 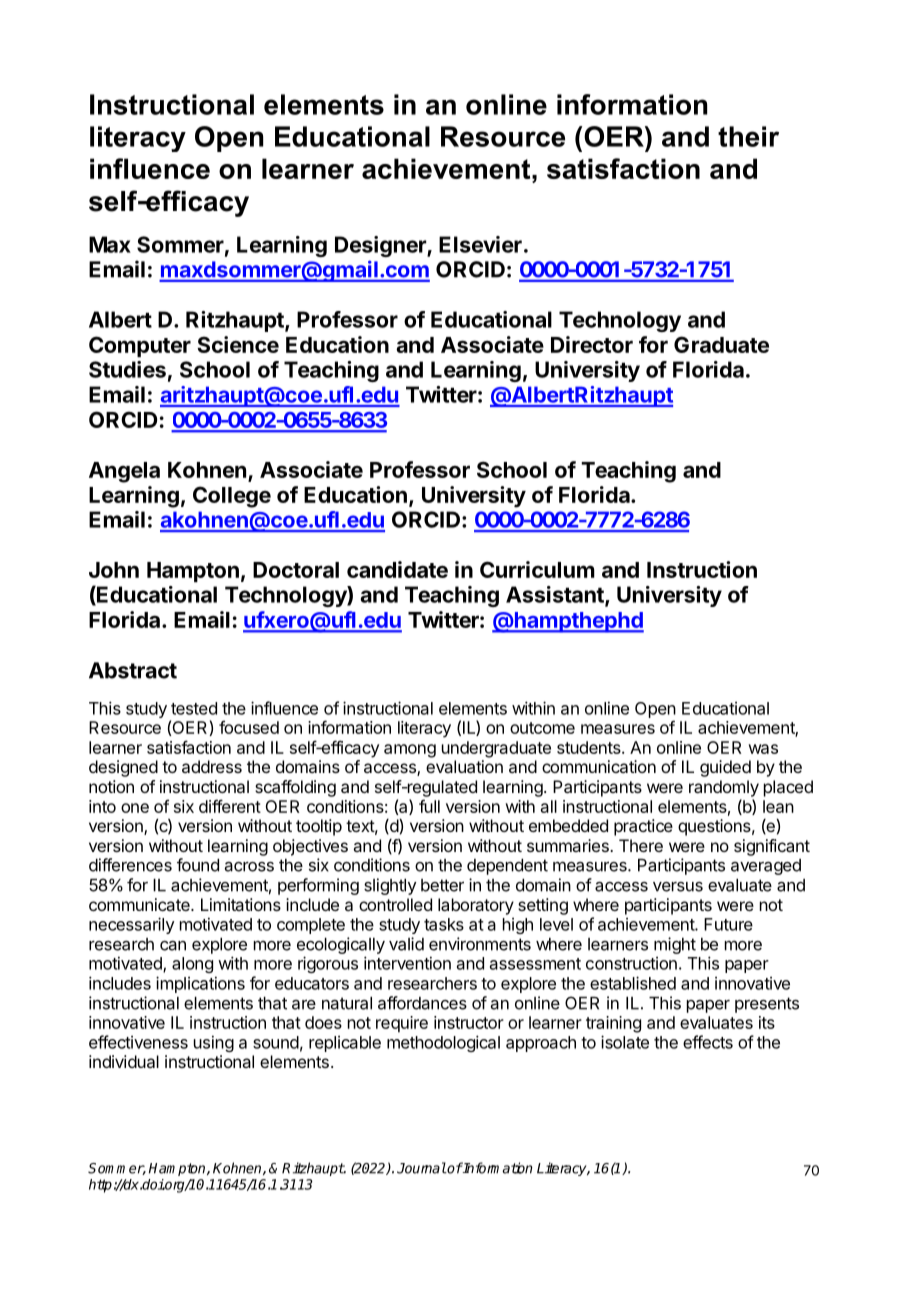 I want to click on their, so click(x=748, y=136).
